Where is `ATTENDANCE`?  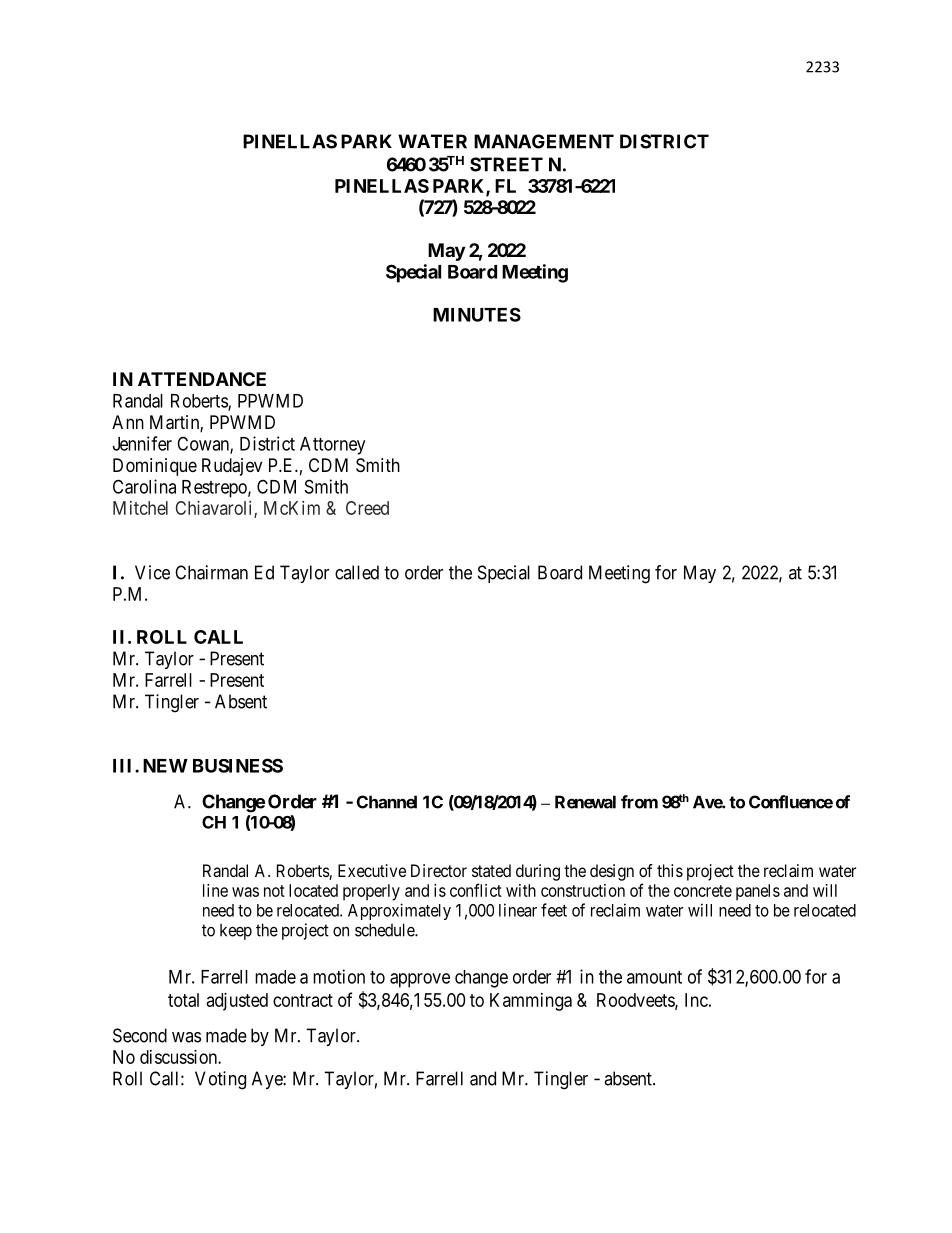
ATTENDANCE is located at coordinates (202, 379).
